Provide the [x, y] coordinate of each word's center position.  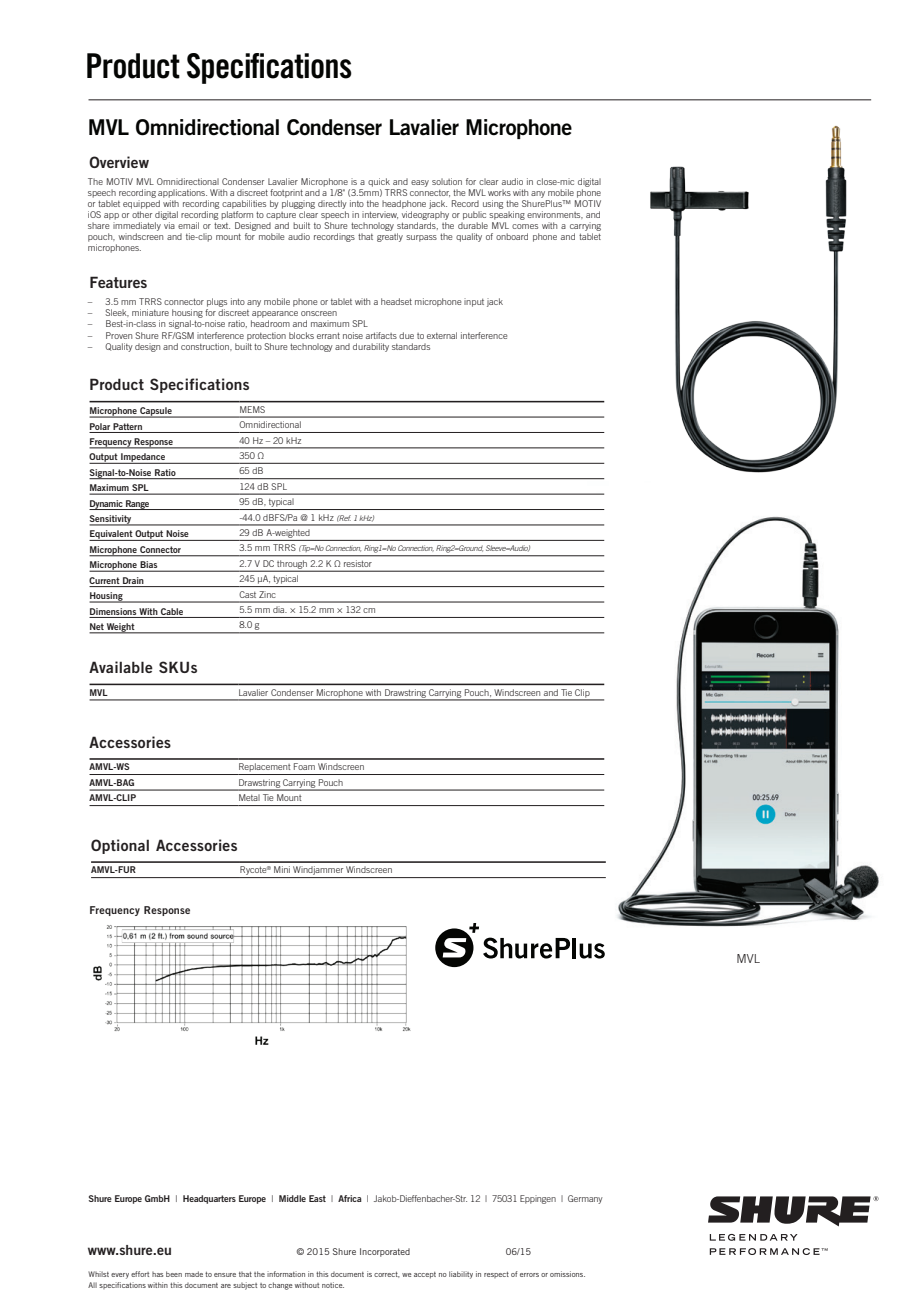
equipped [141, 204]
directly [332, 204]
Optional [120, 846]
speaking [507, 215]
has [157, 1274]
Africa [350, 1198]
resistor [358, 563]
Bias [149, 566]
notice [333, 1285]
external [442, 335]
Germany [585, 1199]
